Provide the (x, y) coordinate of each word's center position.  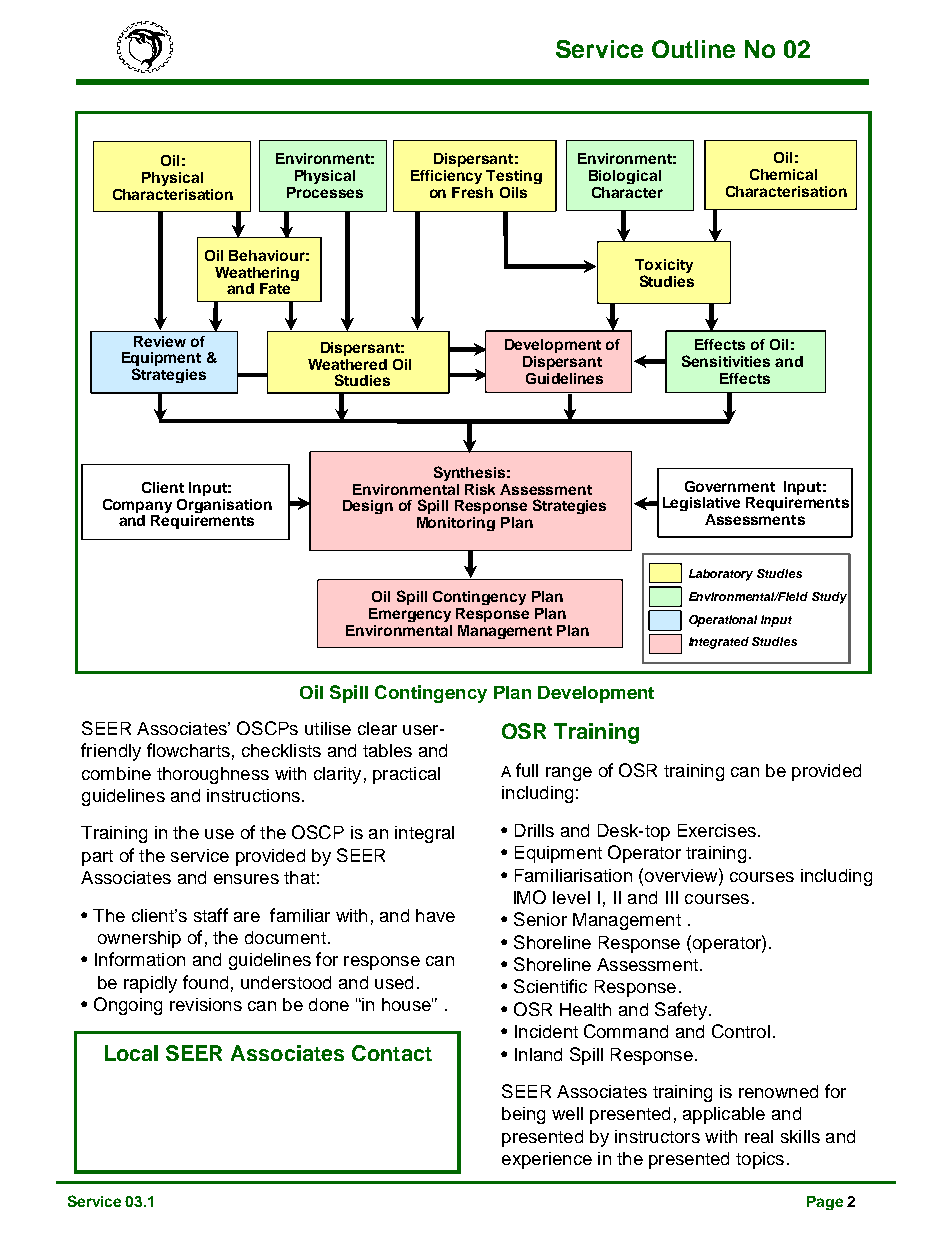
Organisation (224, 507)
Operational (723, 621)
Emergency (410, 615)
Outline (693, 49)
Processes (325, 192)
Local (131, 1053)
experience (547, 1160)
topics (760, 1160)
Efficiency (446, 177)
